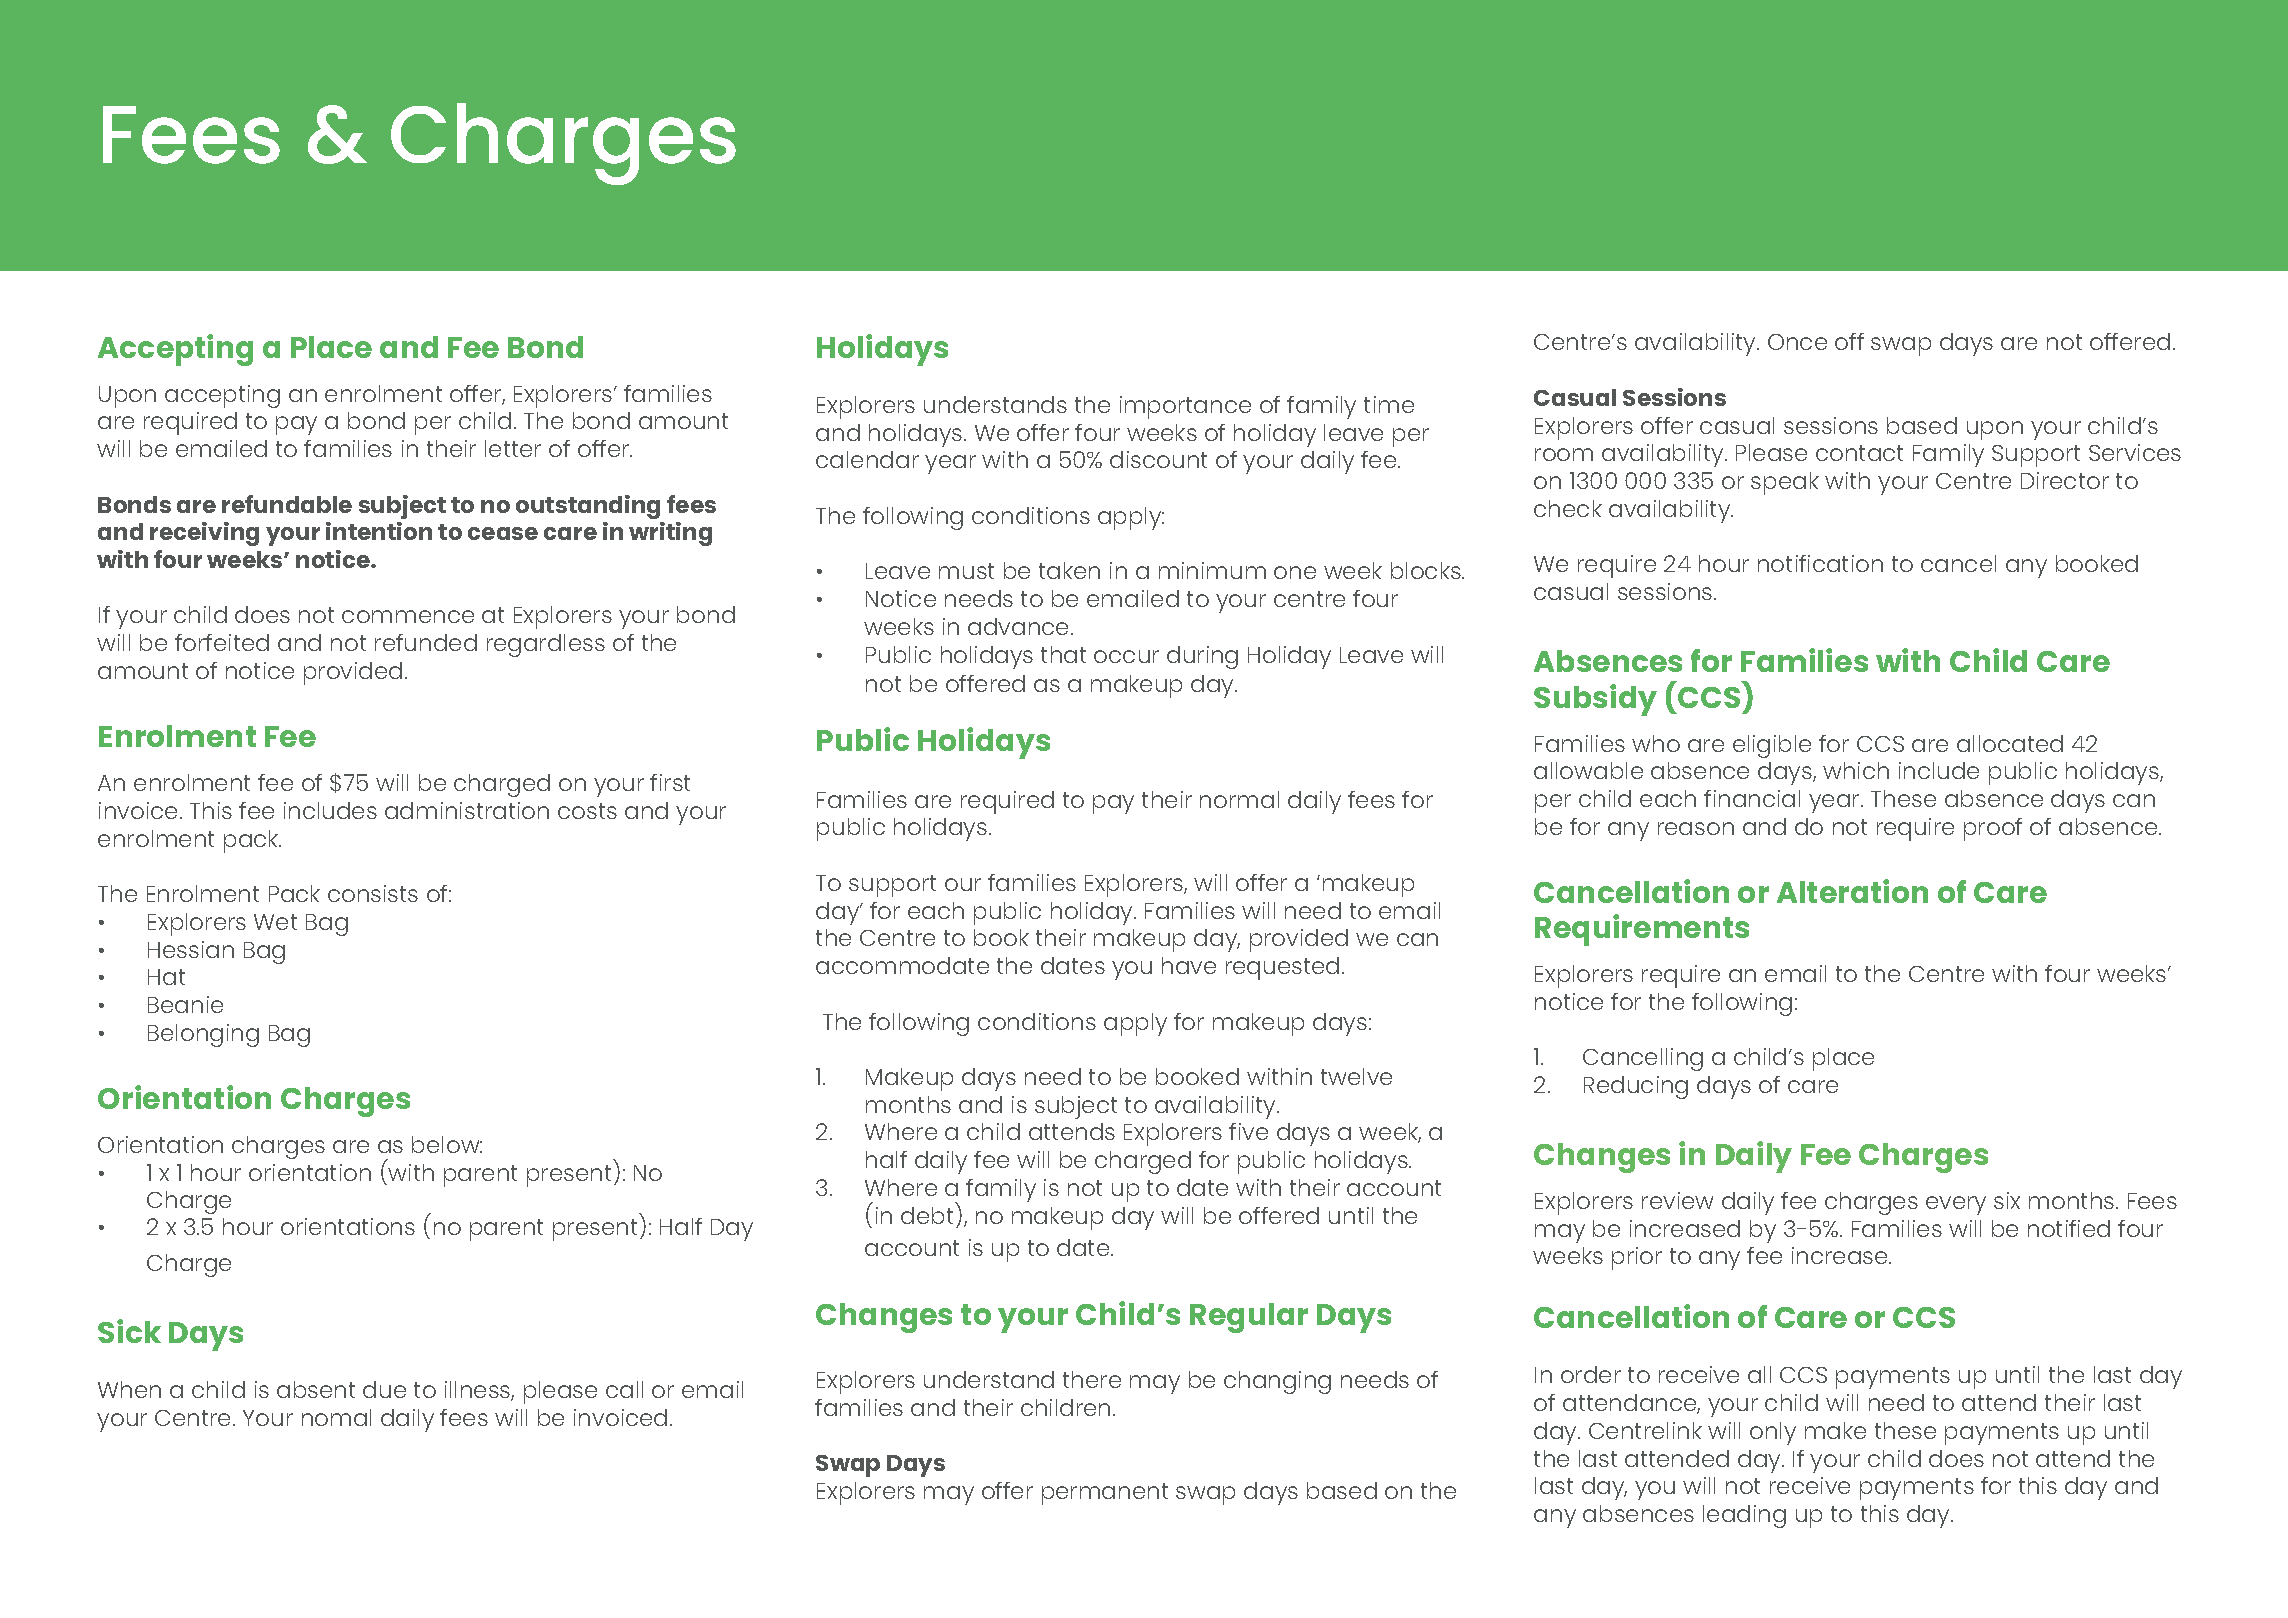 The height and width of the document is (1618, 2288). Describe the element at coordinates (1185, 407) in the document. I see `importance` at that location.
